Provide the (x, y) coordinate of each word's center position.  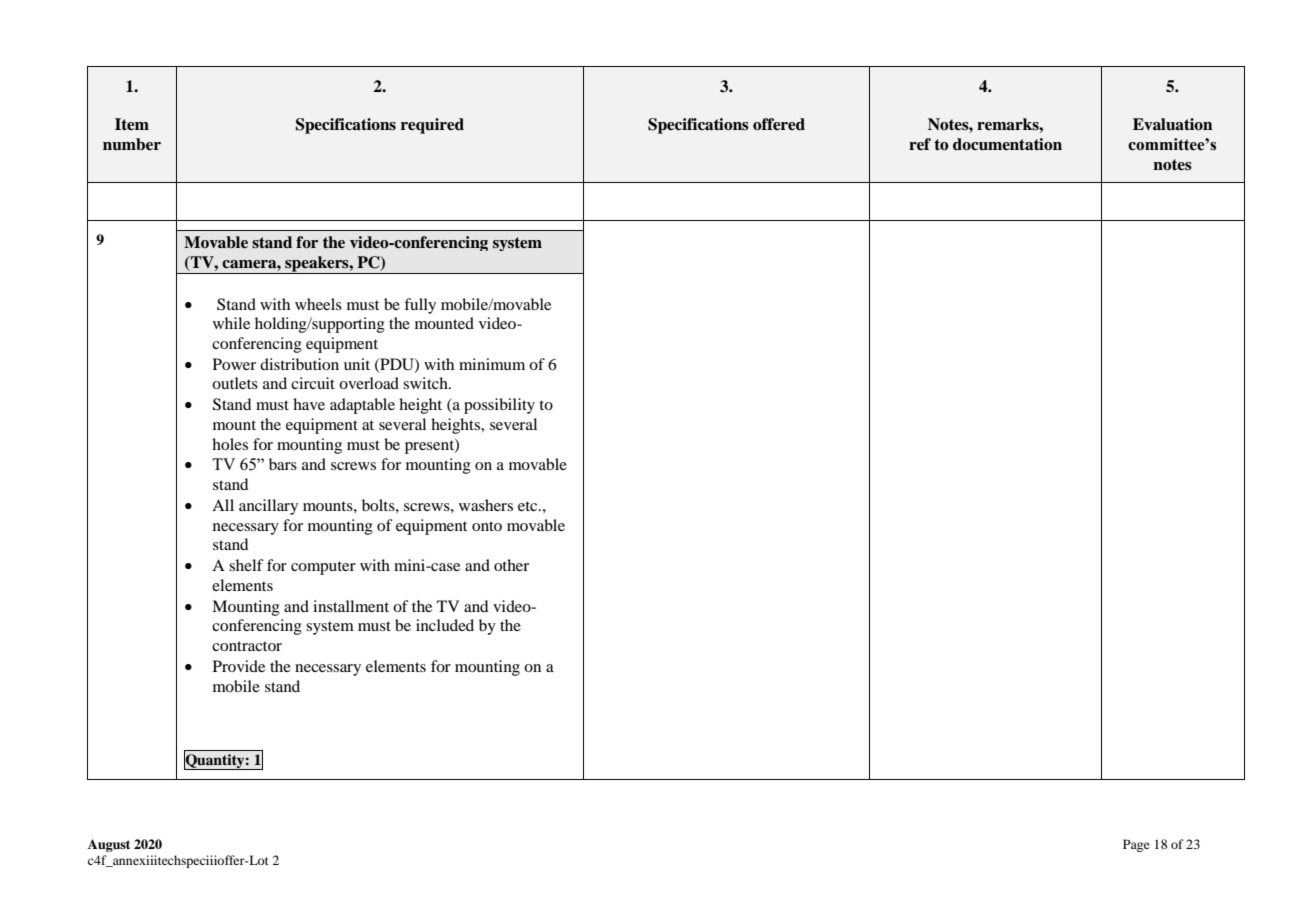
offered (779, 124)
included (445, 625)
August (109, 845)
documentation (1007, 144)
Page (1136, 845)
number (132, 144)
